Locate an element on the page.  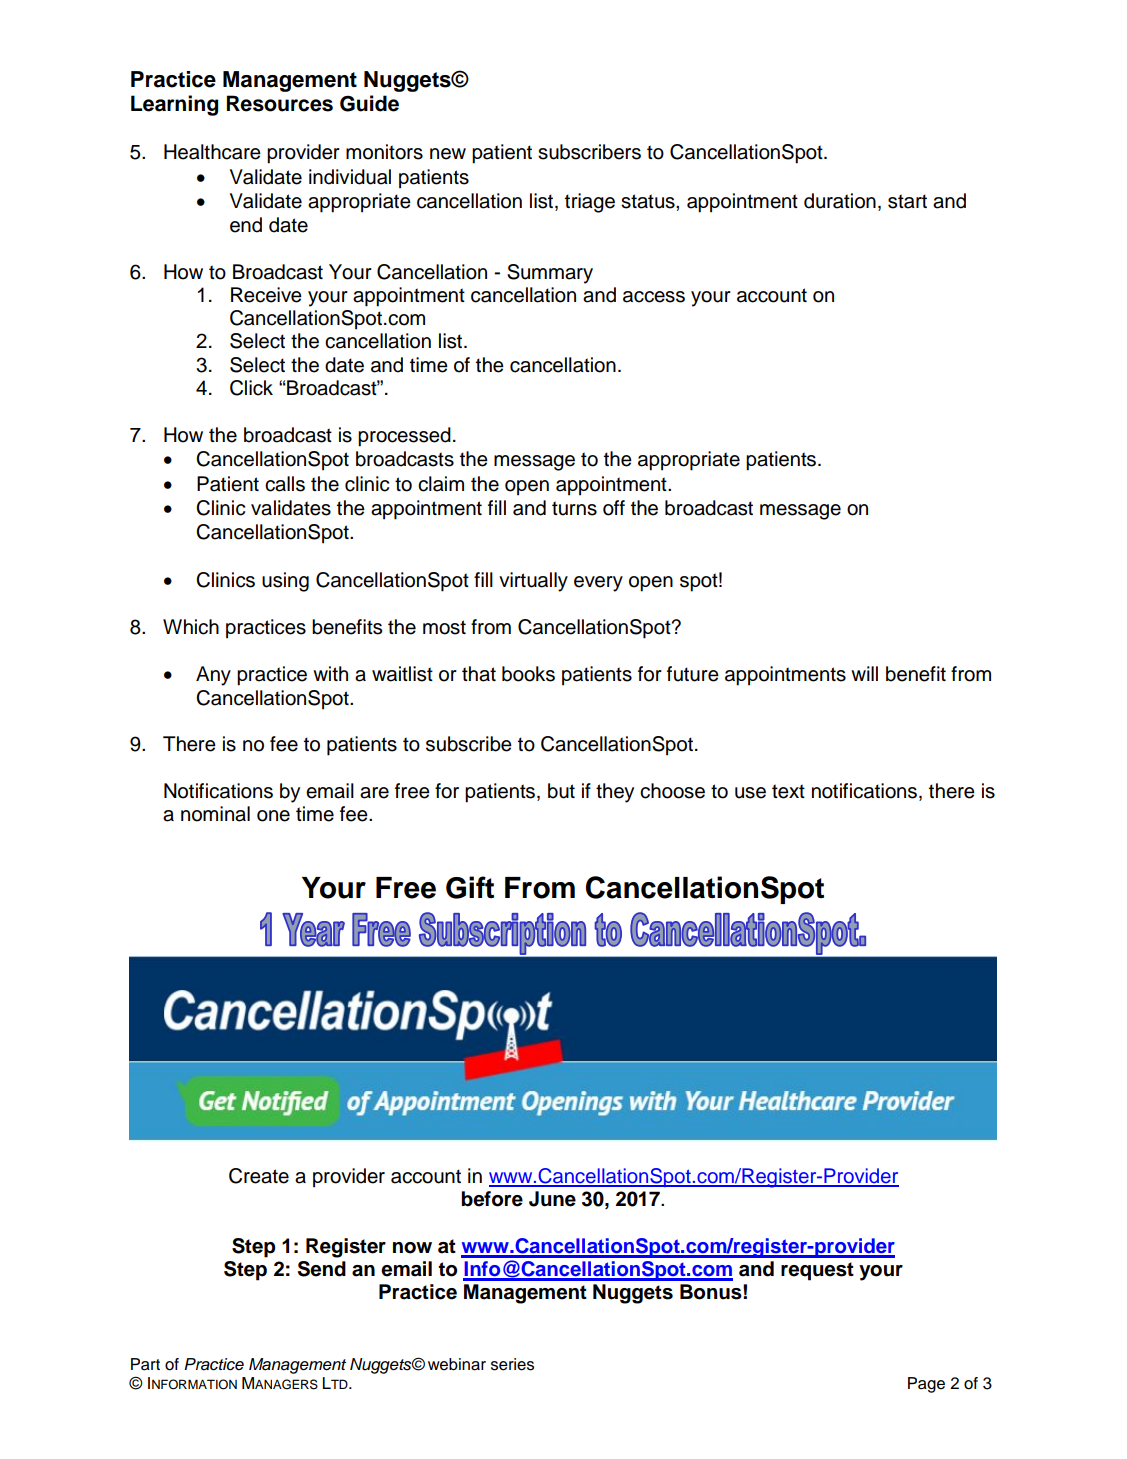
June is located at coordinates (552, 1199).
